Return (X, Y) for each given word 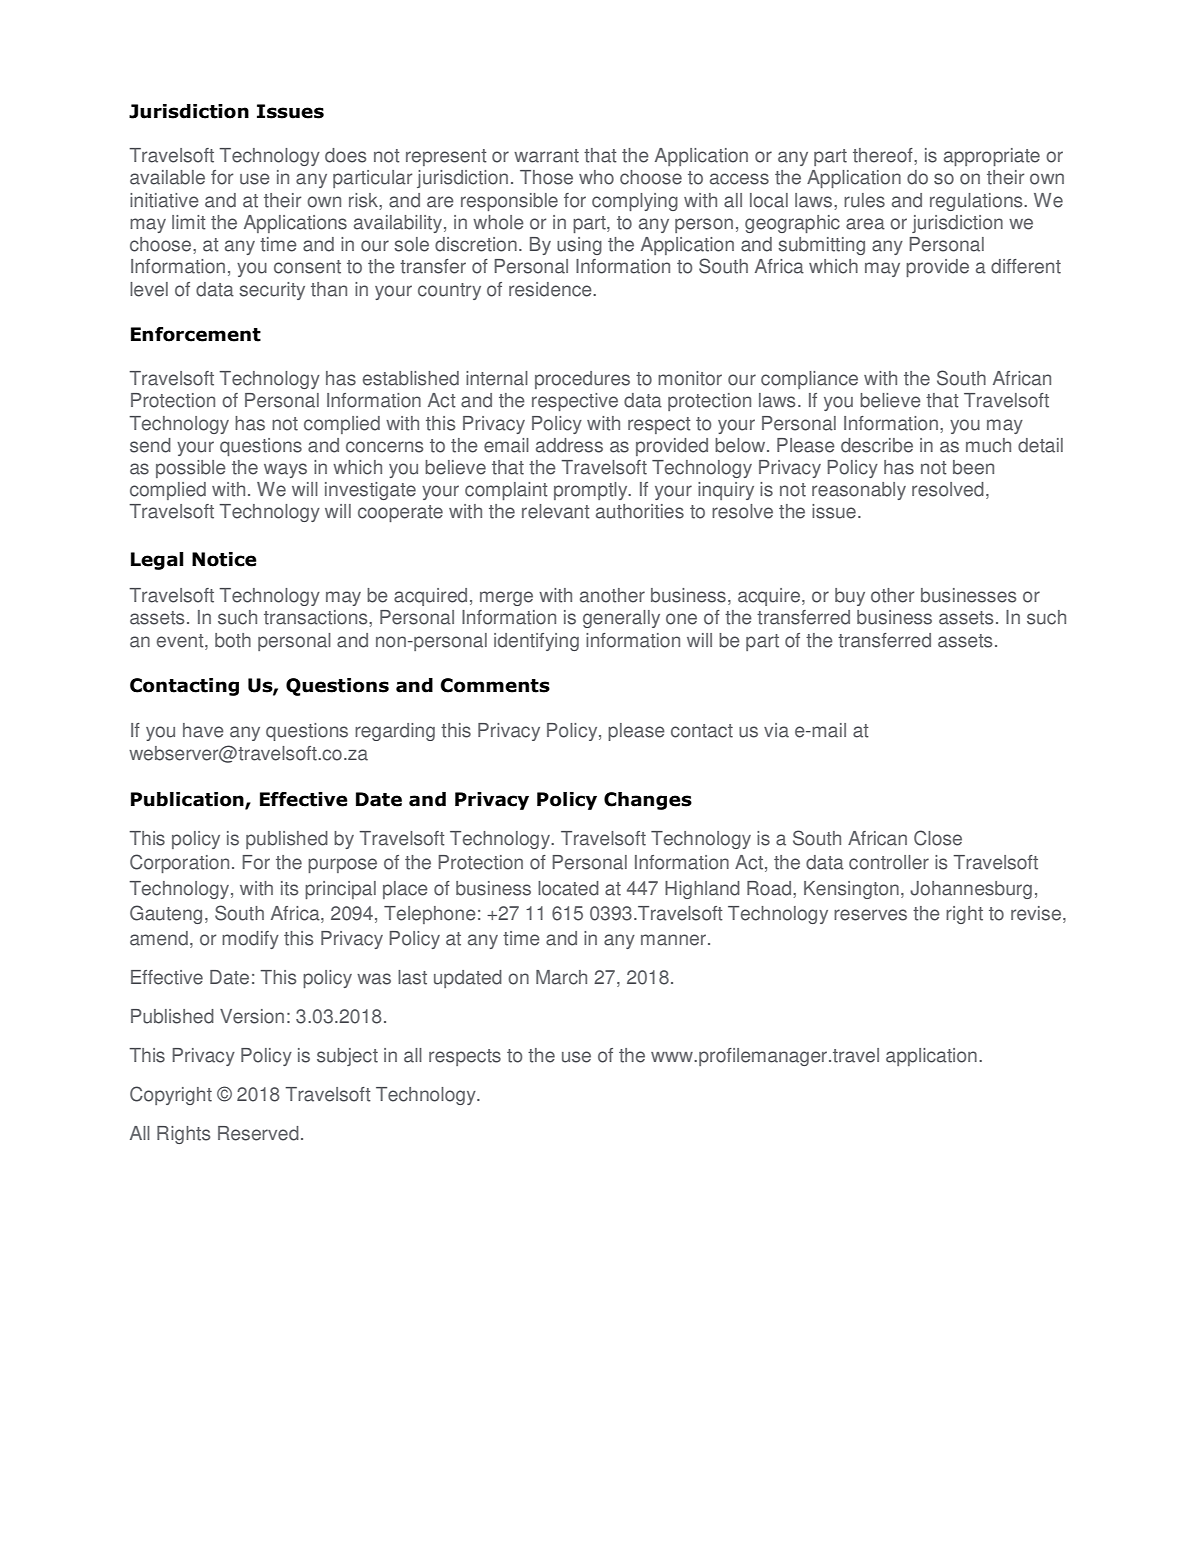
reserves (870, 915)
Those (546, 177)
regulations (977, 202)
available (167, 177)
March (561, 977)
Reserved (258, 1133)
